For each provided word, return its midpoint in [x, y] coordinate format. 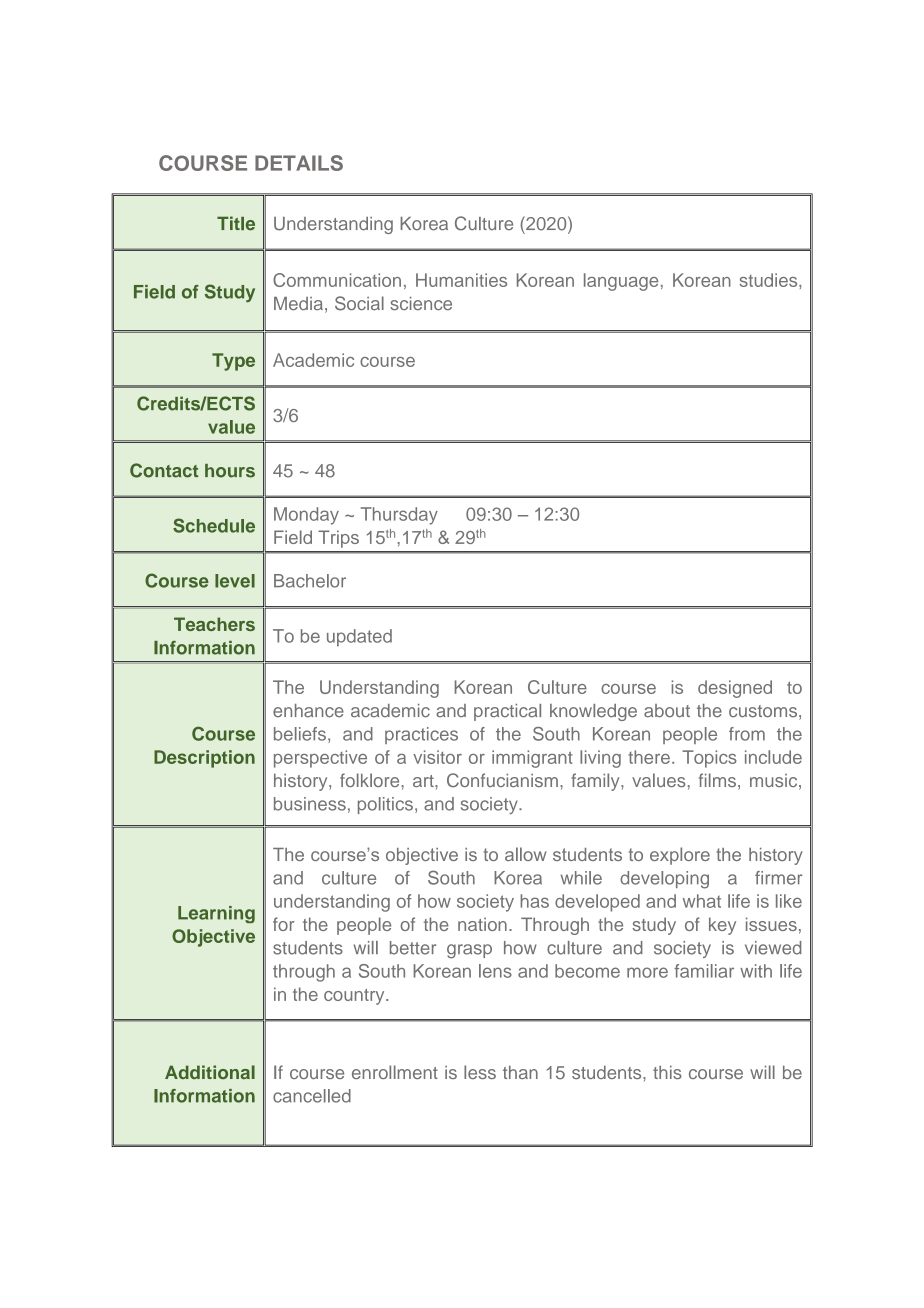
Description [204, 759]
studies [770, 280]
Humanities [461, 280]
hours [230, 471]
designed [735, 689]
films [717, 780]
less [480, 1072]
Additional [210, 1072]
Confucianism [502, 780]
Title [236, 223]
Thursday [399, 516]
